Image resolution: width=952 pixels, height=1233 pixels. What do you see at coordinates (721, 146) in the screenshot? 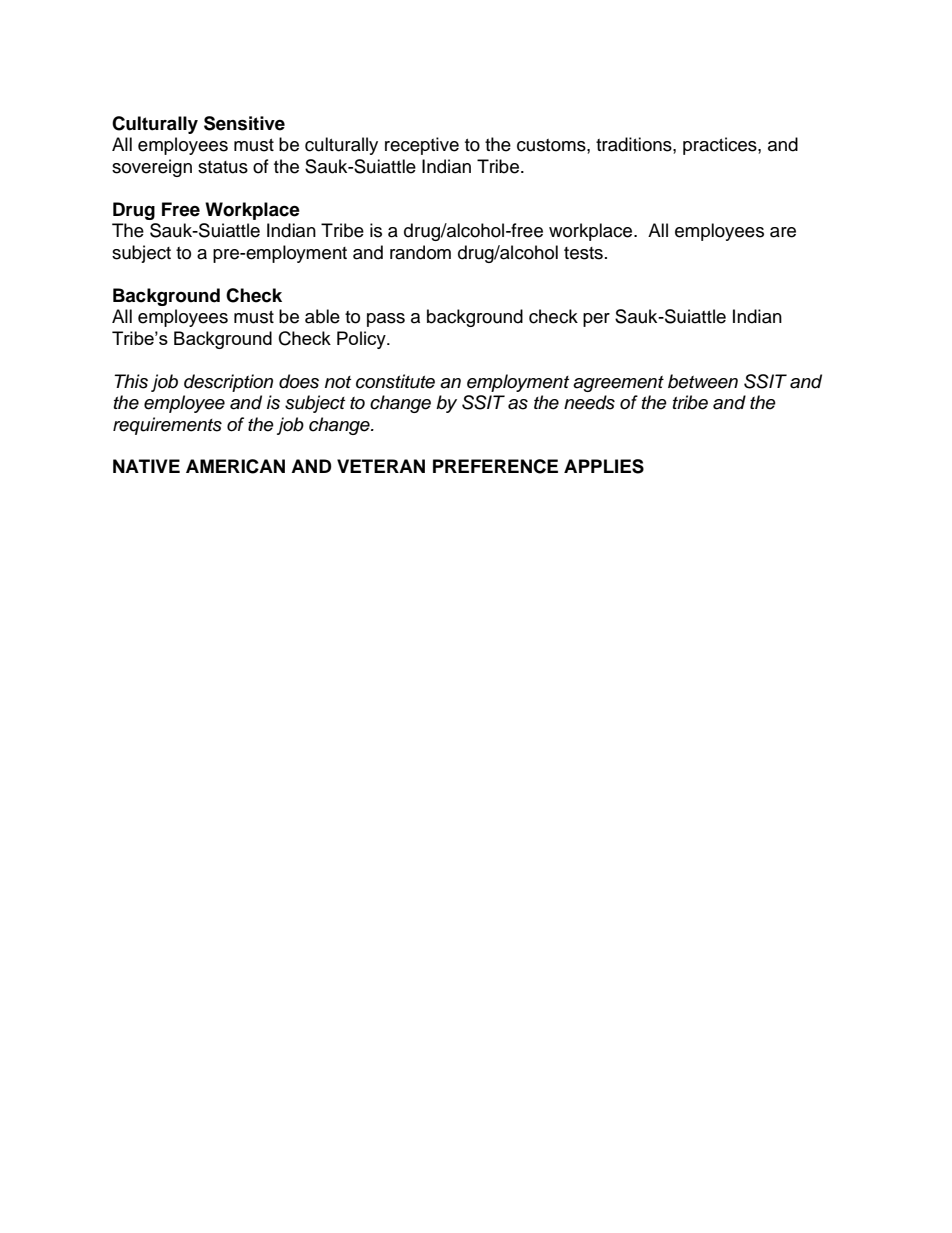
I see `practices` at bounding box center [721, 146].
